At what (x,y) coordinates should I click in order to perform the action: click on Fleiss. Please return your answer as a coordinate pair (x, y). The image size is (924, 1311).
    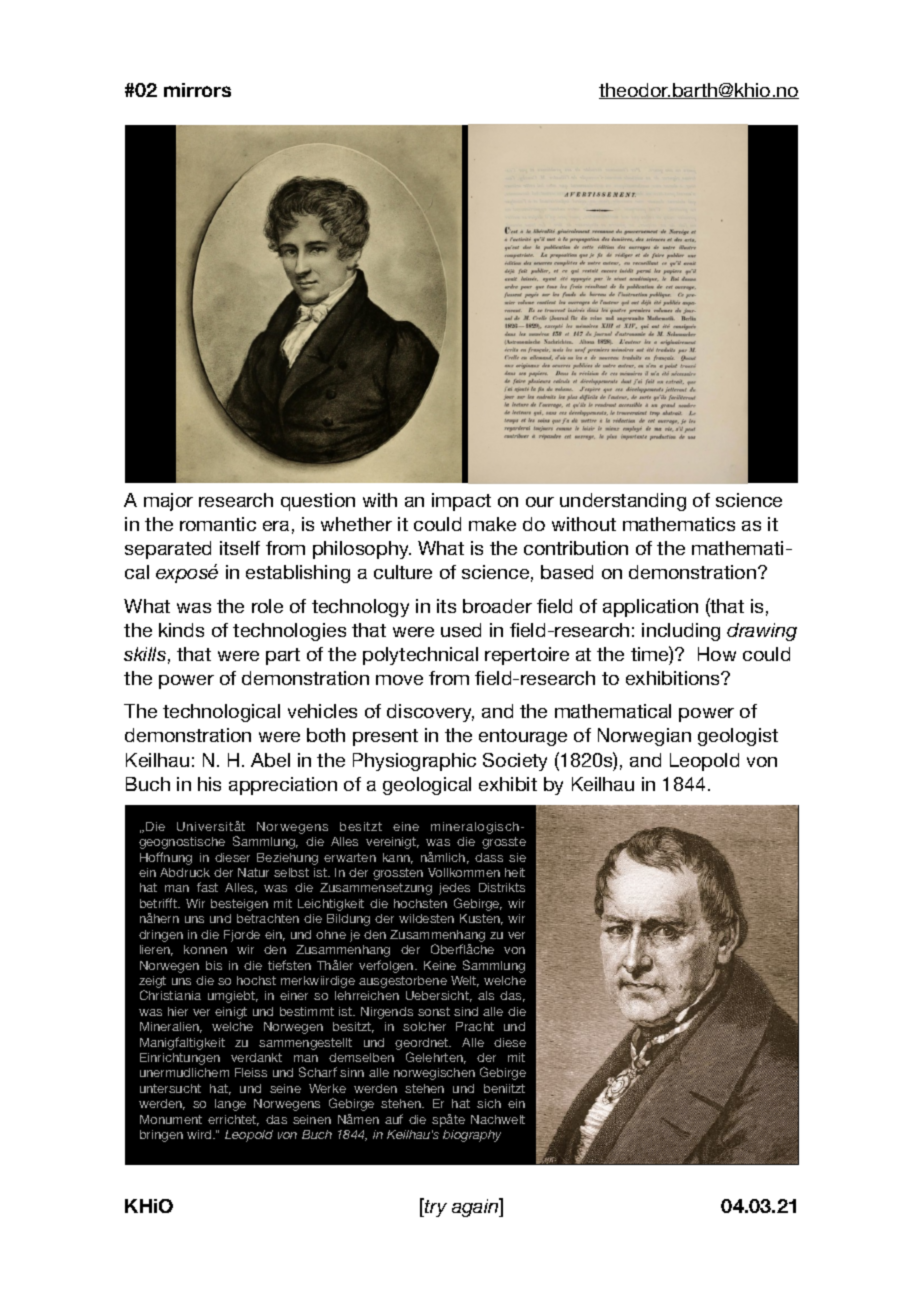
    Looking at the image, I should click on (251, 1072).
